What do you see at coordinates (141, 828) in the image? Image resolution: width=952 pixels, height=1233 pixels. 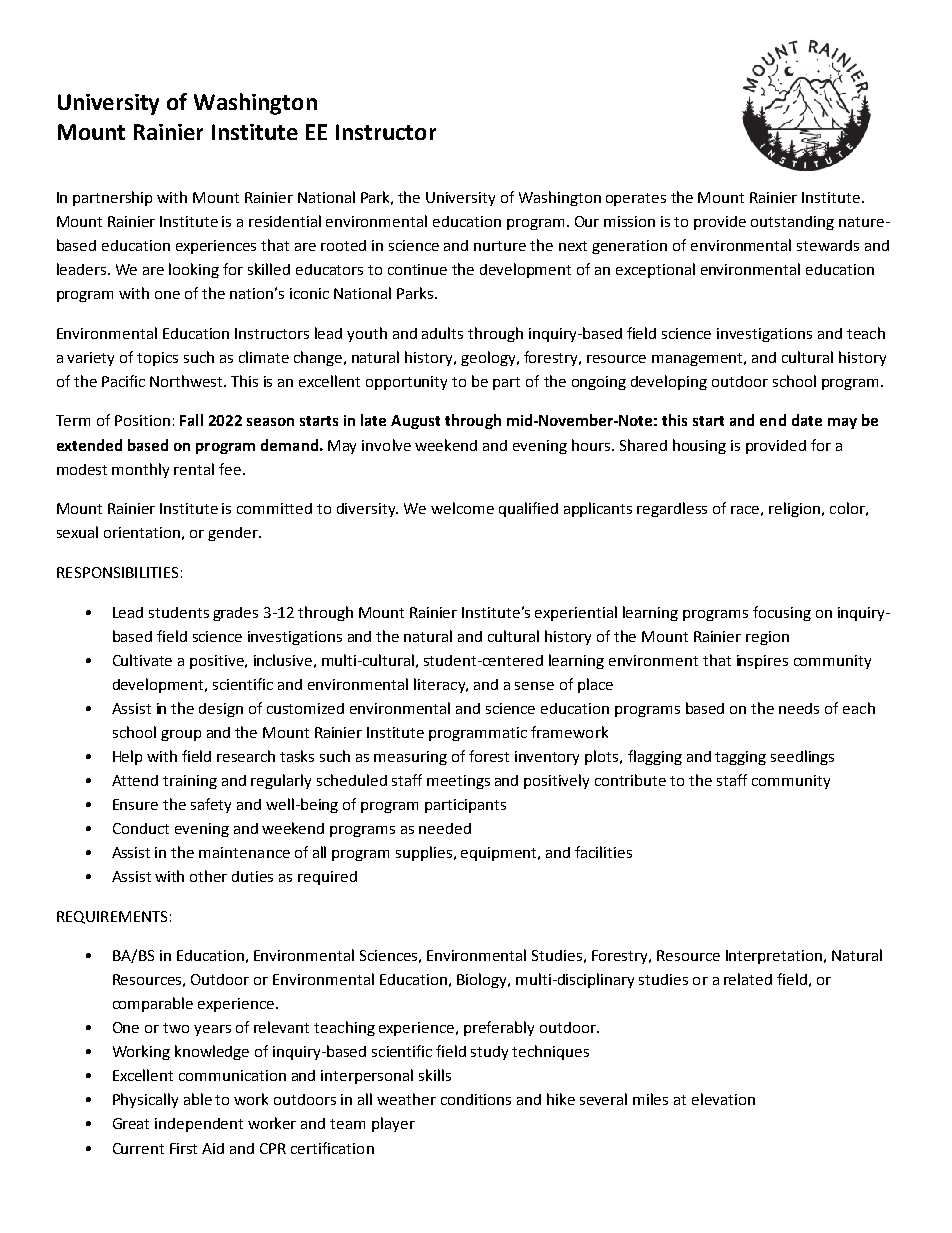 I see `Conduct` at bounding box center [141, 828].
